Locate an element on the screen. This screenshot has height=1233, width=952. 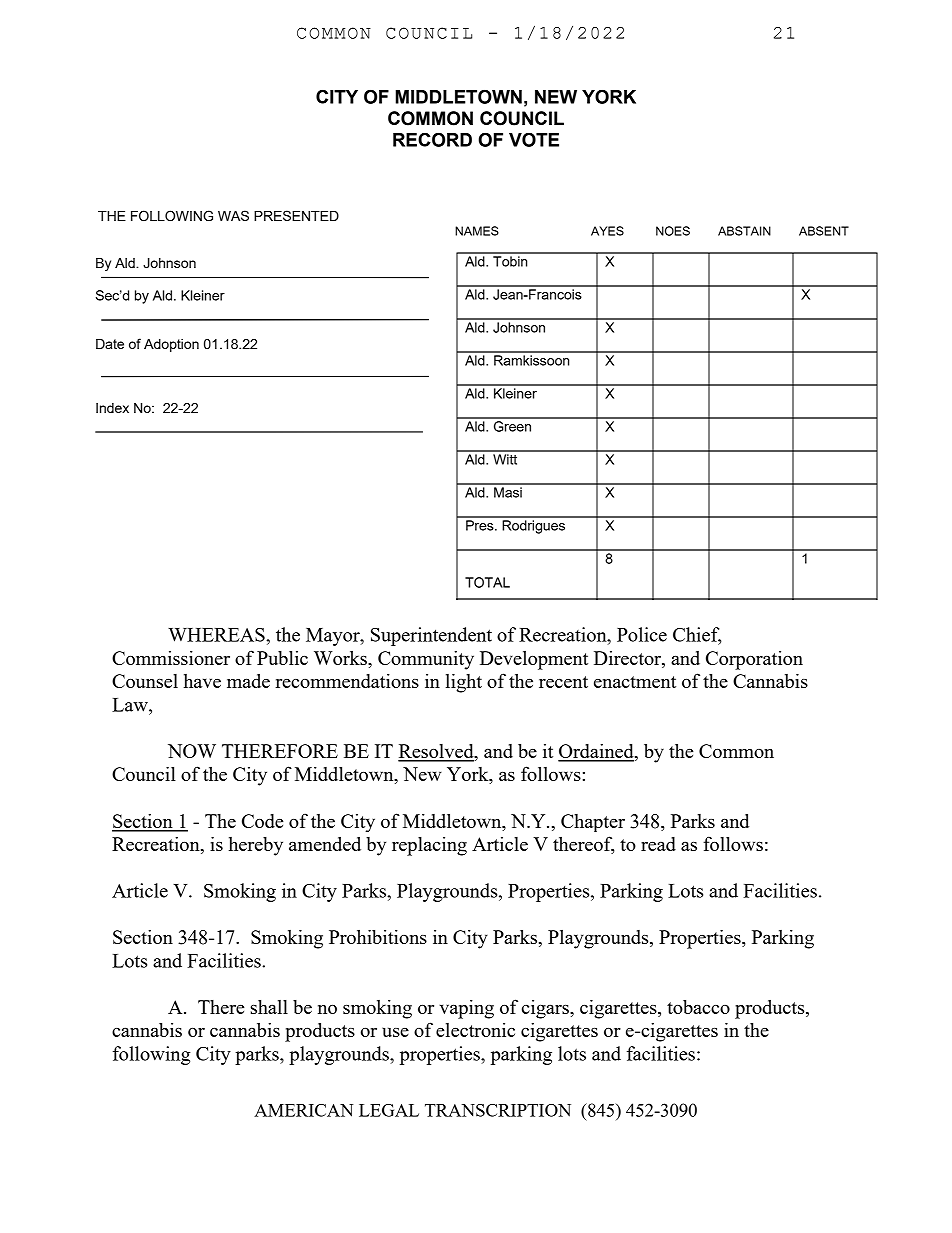
WAS is located at coordinates (233, 215).
